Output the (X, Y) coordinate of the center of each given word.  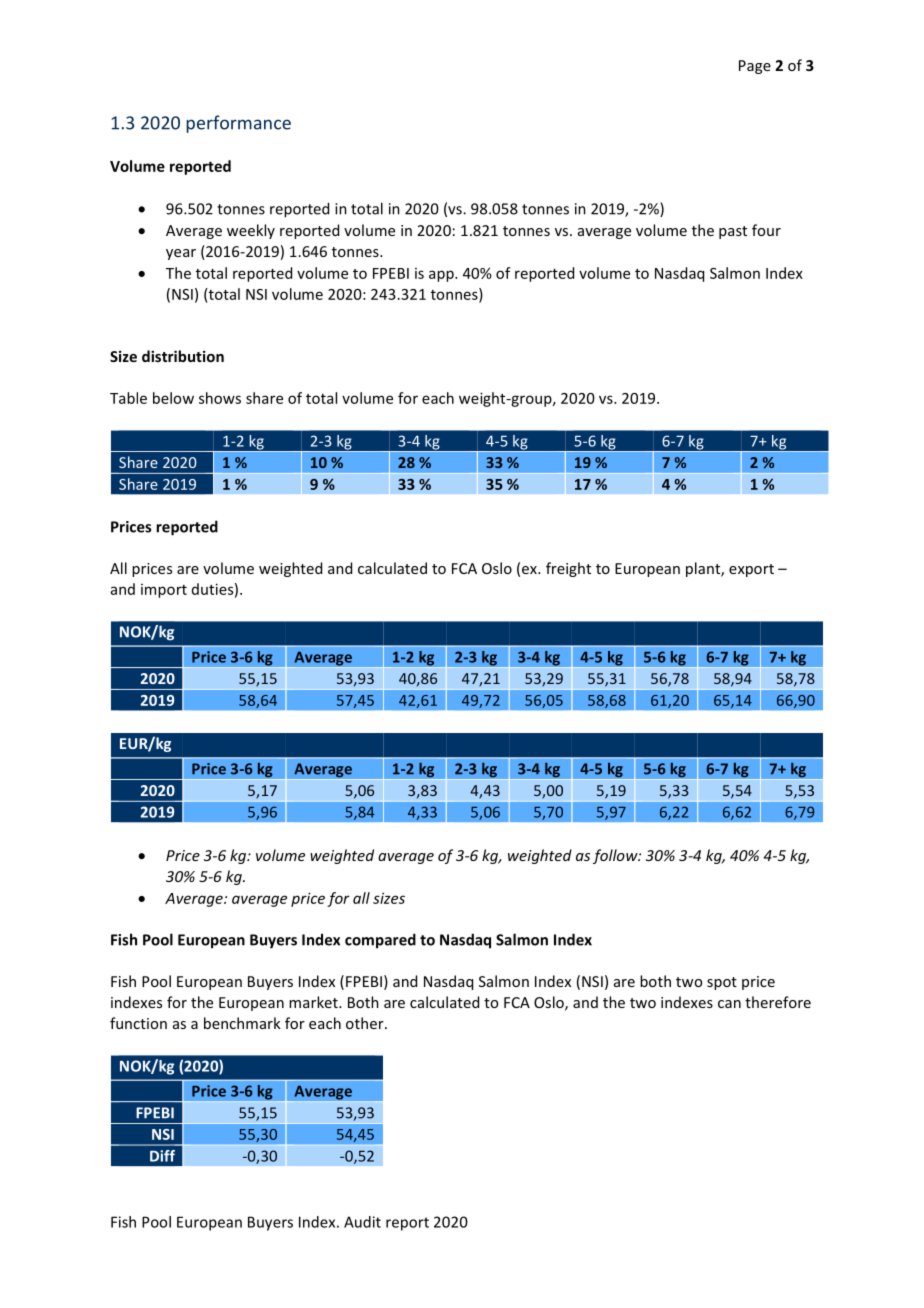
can (729, 1004)
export (751, 570)
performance (238, 124)
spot (722, 983)
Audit (362, 1222)
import (164, 591)
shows (220, 398)
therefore (778, 1002)
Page (755, 67)
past (733, 232)
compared (380, 941)
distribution (183, 356)
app (442, 276)
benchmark (242, 1023)
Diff (162, 1156)
